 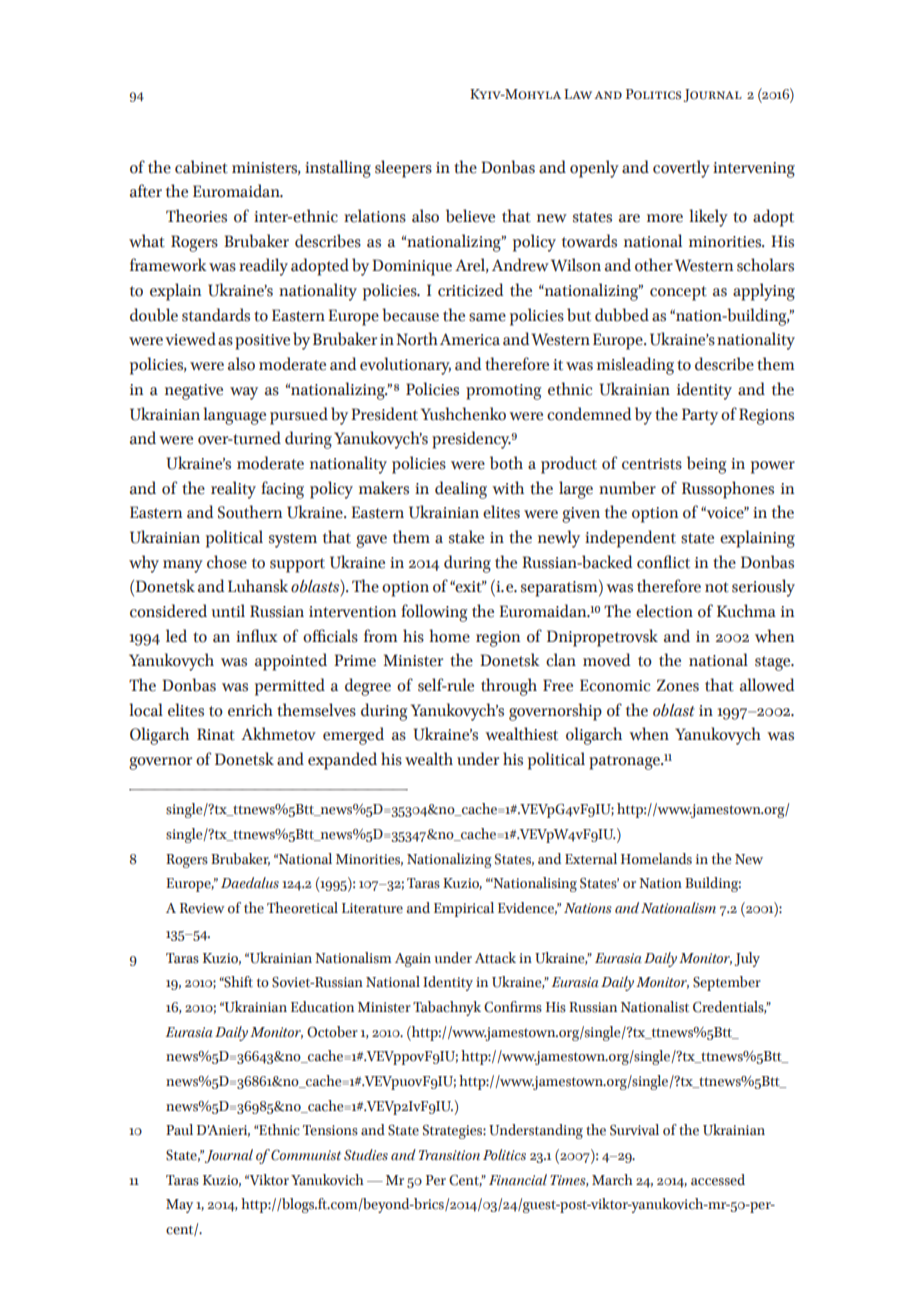 What do you see at coordinates (403, 169) in the document?
I see `sleepers` at bounding box center [403, 169].
